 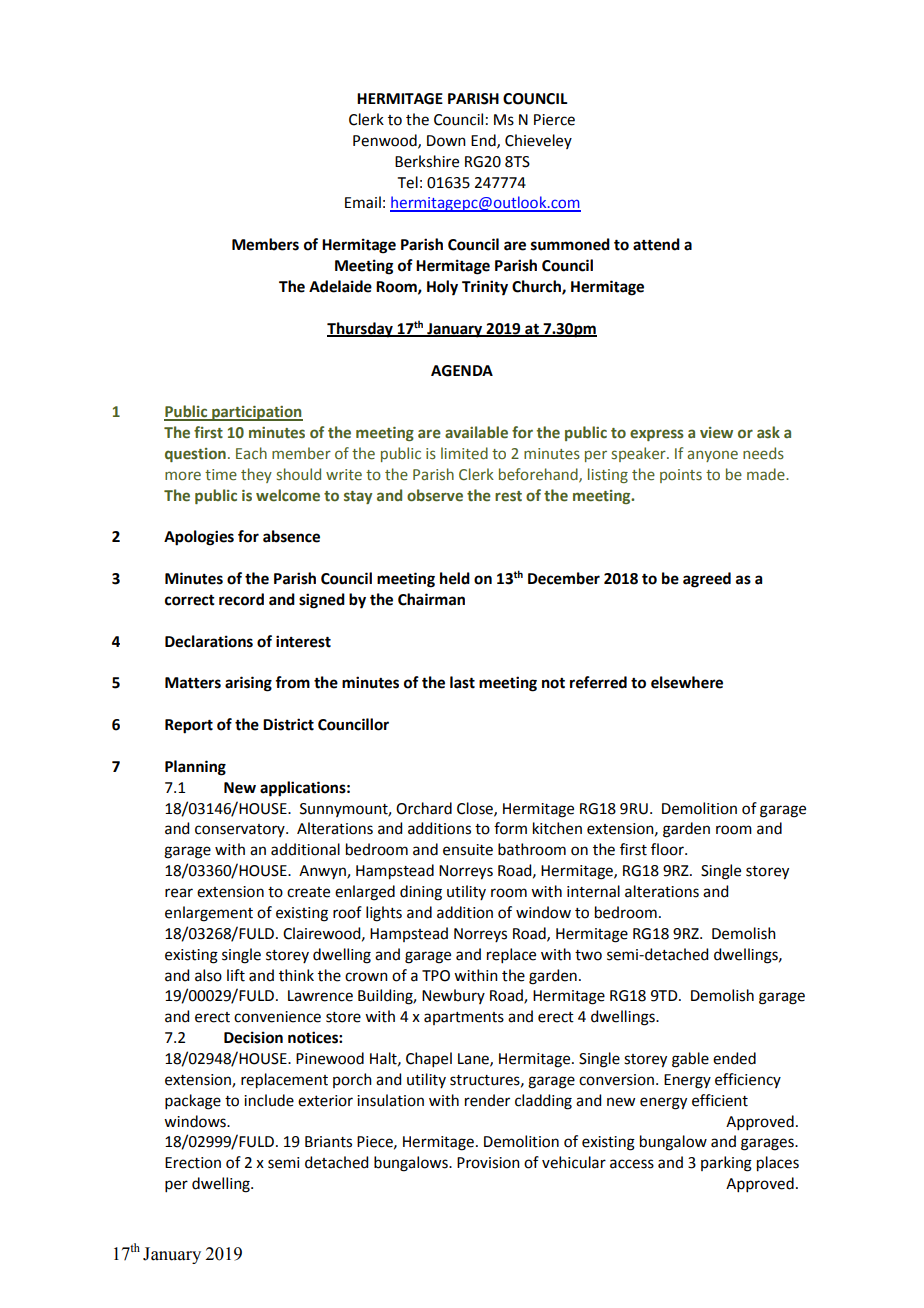 I want to click on Provision, so click(x=488, y=1163).
